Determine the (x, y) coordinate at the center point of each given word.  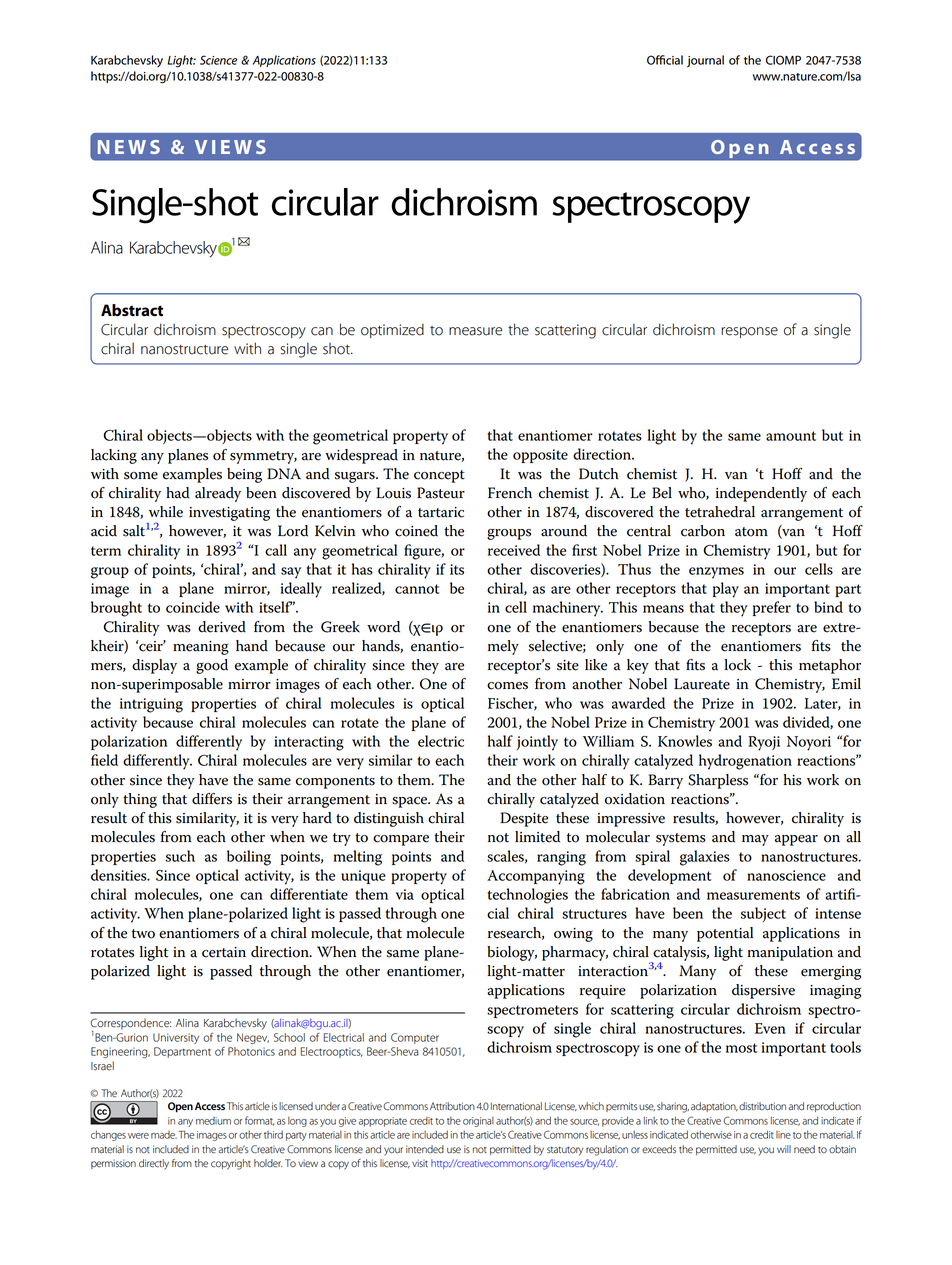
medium (213, 1121)
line (783, 1135)
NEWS (129, 147)
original (478, 1122)
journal (705, 61)
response (749, 332)
